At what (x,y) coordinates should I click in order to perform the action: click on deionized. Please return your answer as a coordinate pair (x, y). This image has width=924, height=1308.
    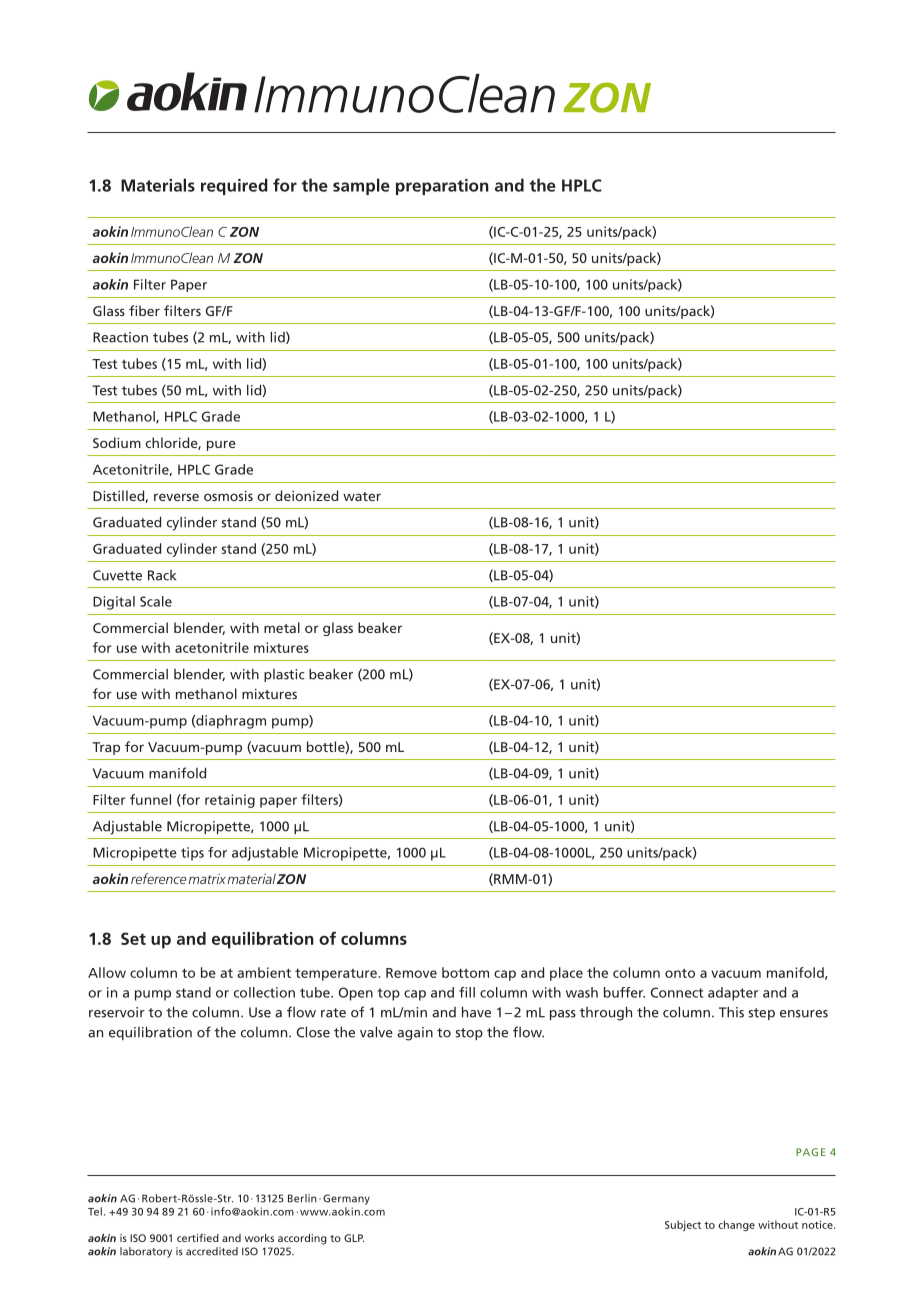
    Looking at the image, I should click on (306, 495).
